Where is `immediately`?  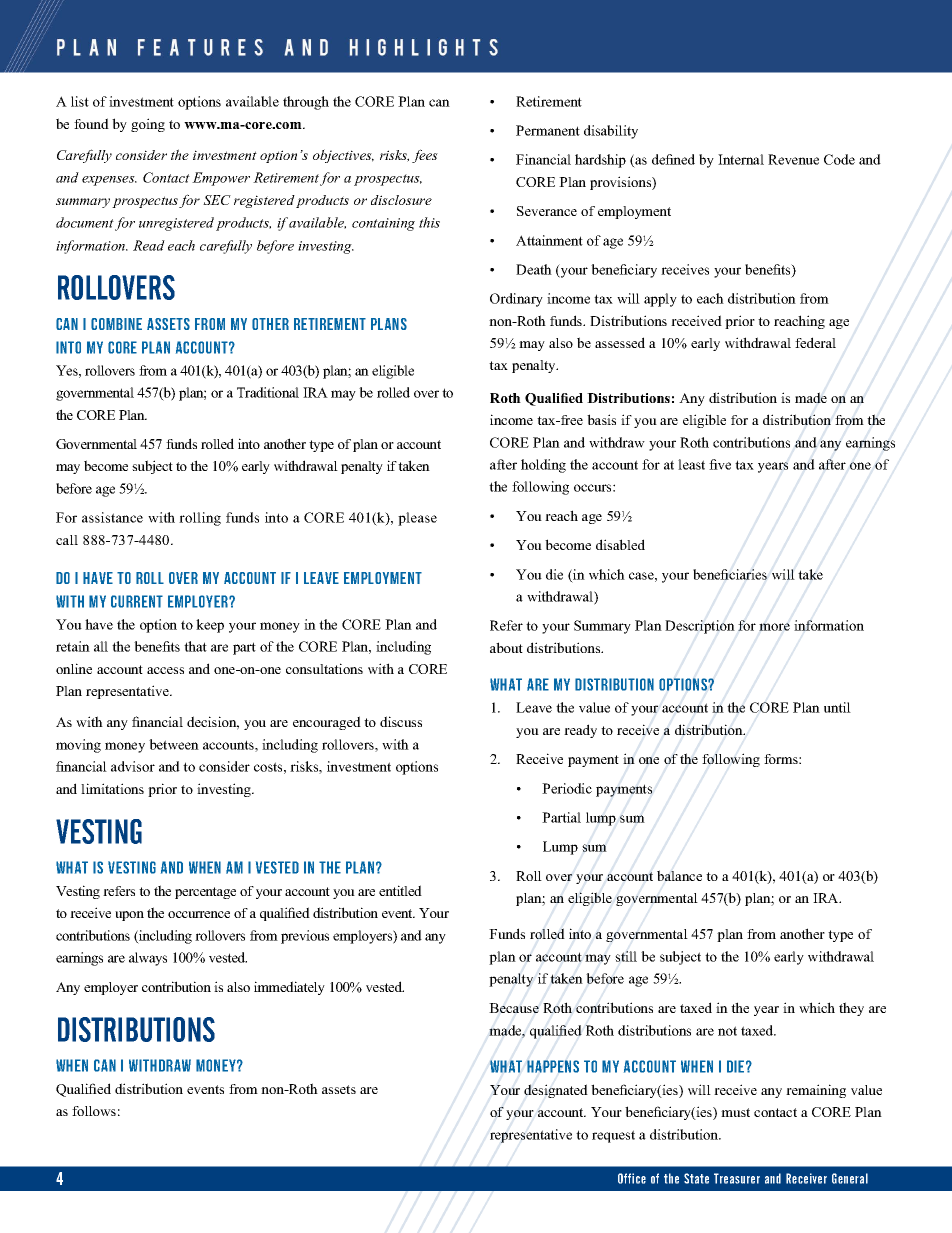
immediately is located at coordinates (289, 988).
